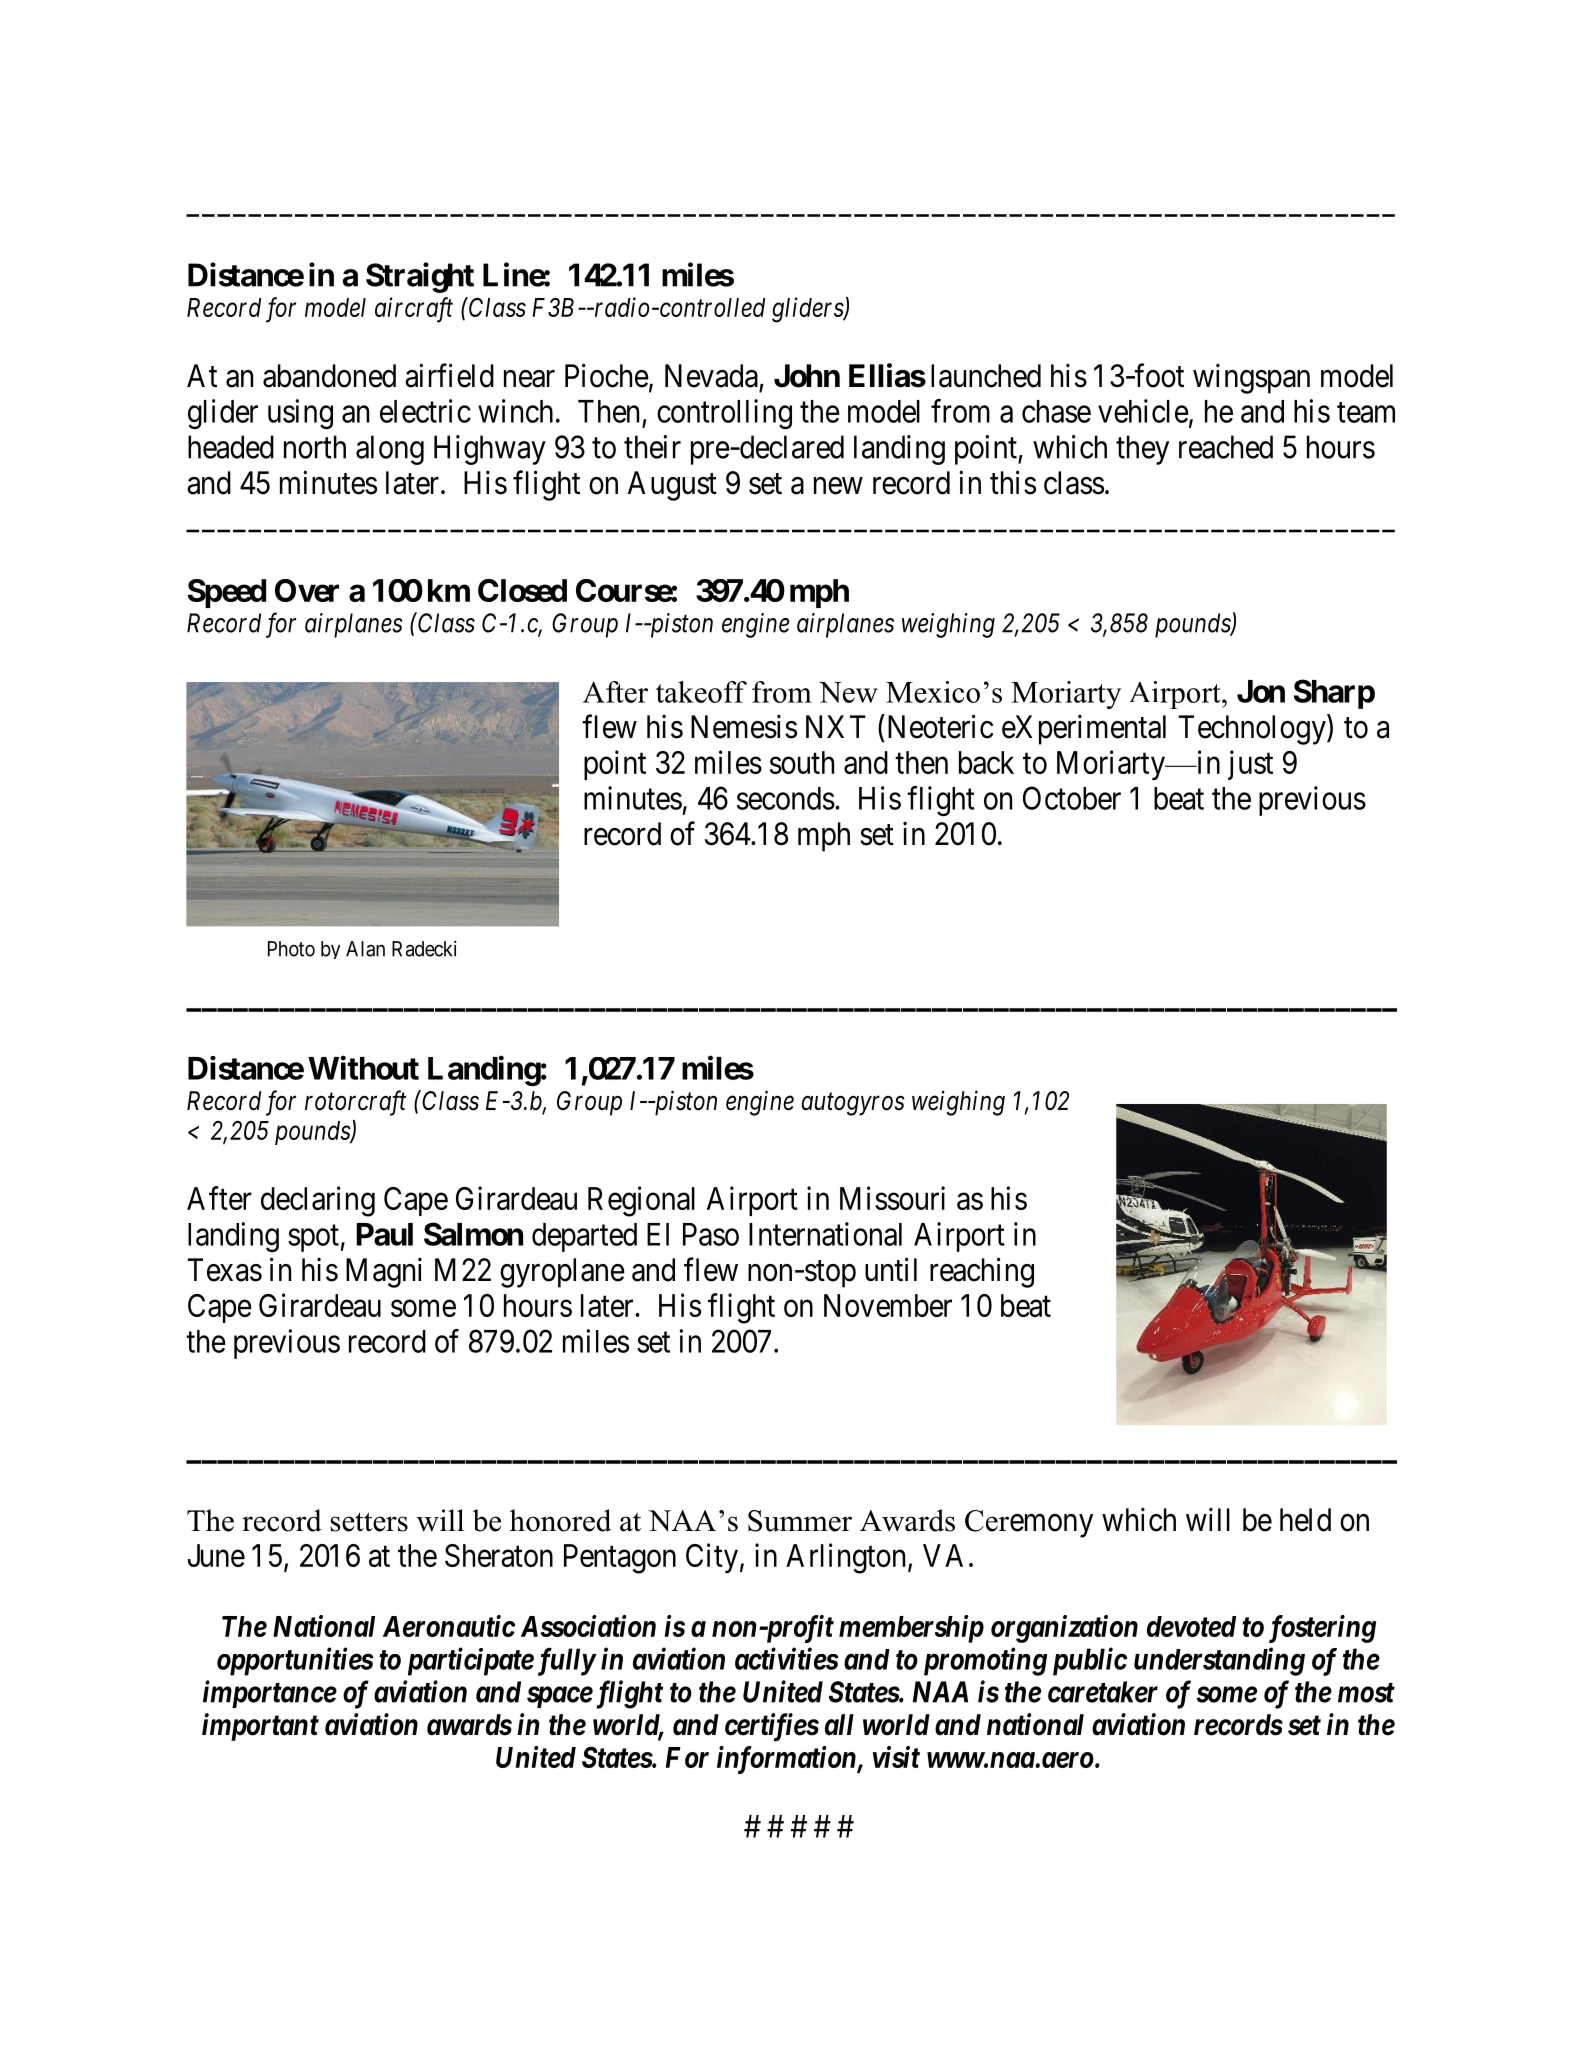 Image resolution: width=1584 pixels, height=2049 pixels. I want to click on all, so click(839, 1725).
